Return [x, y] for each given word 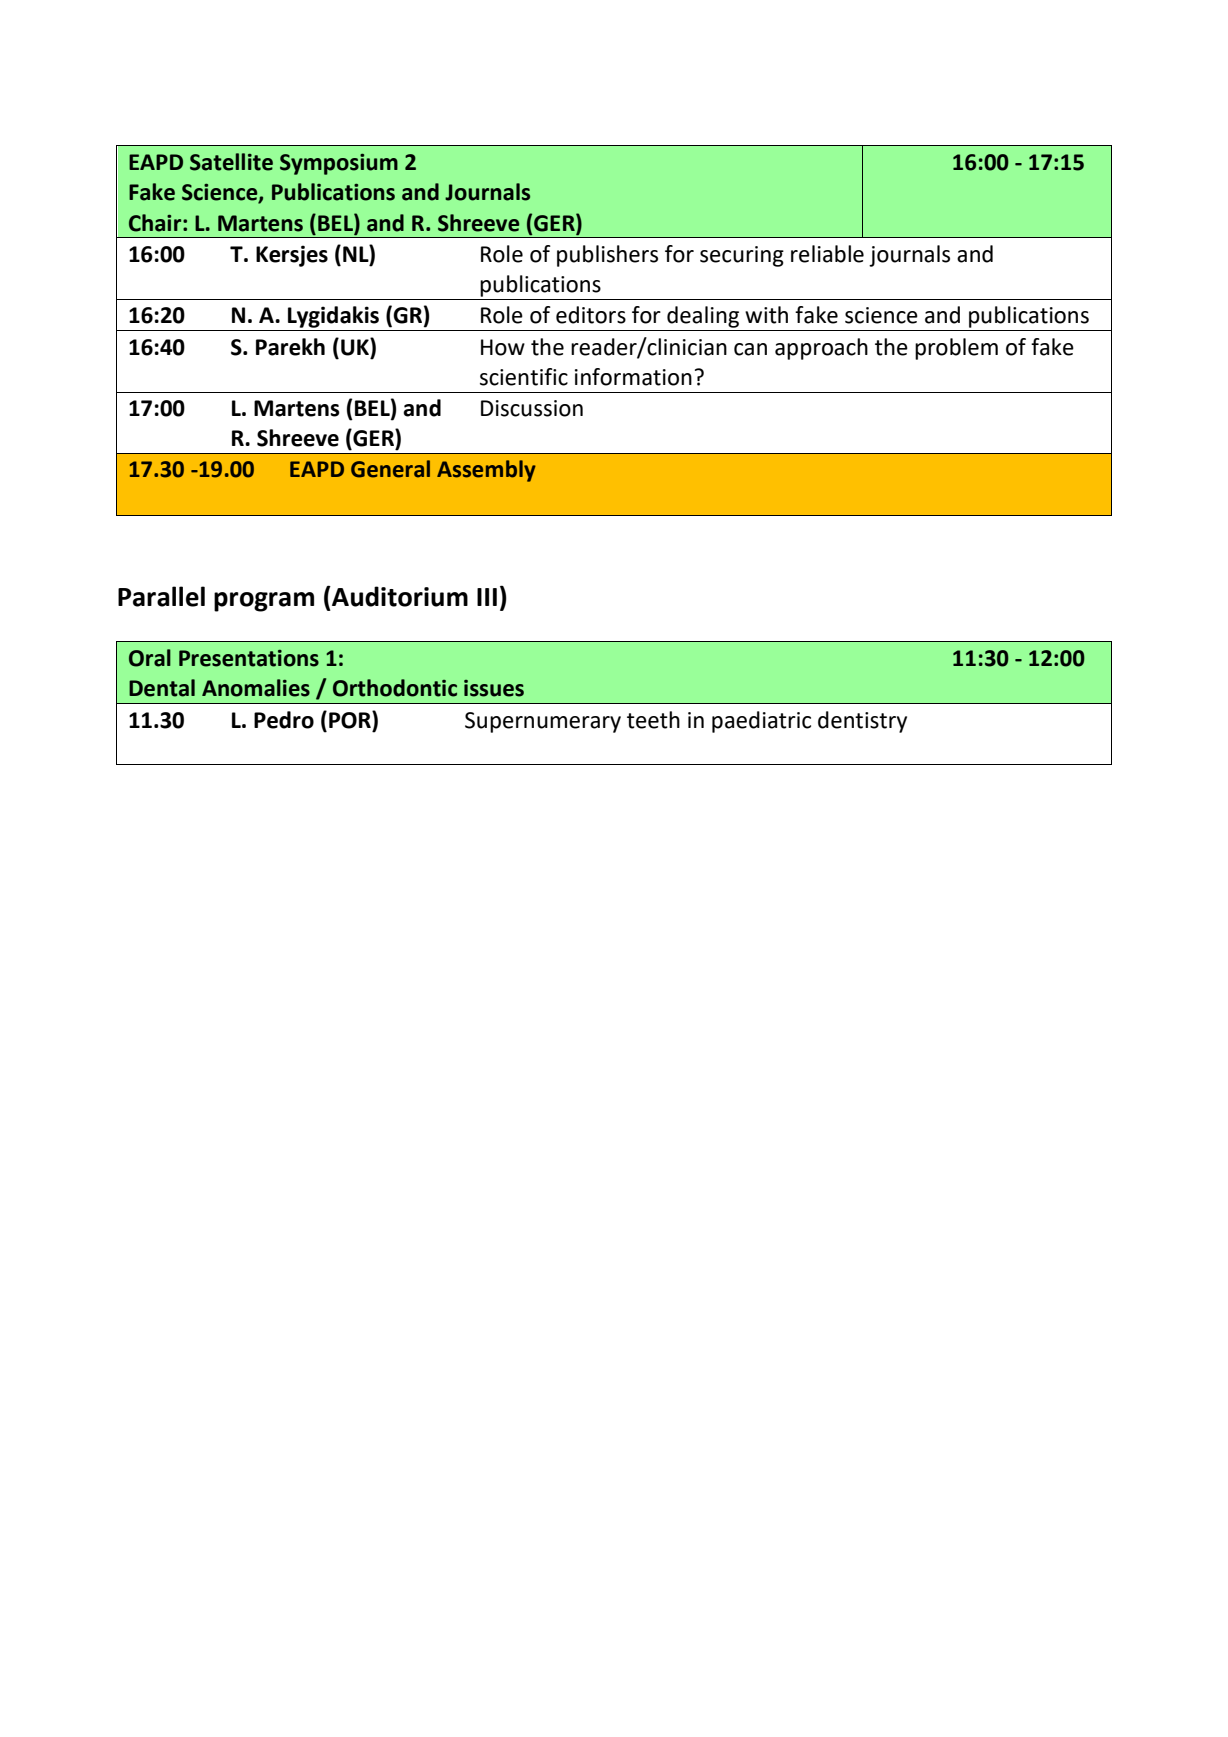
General [390, 469]
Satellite [231, 162]
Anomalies [256, 688]
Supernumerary [543, 722]
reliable [827, 254]
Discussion [532, 408]
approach [821, 349]
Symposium [339, 164]
